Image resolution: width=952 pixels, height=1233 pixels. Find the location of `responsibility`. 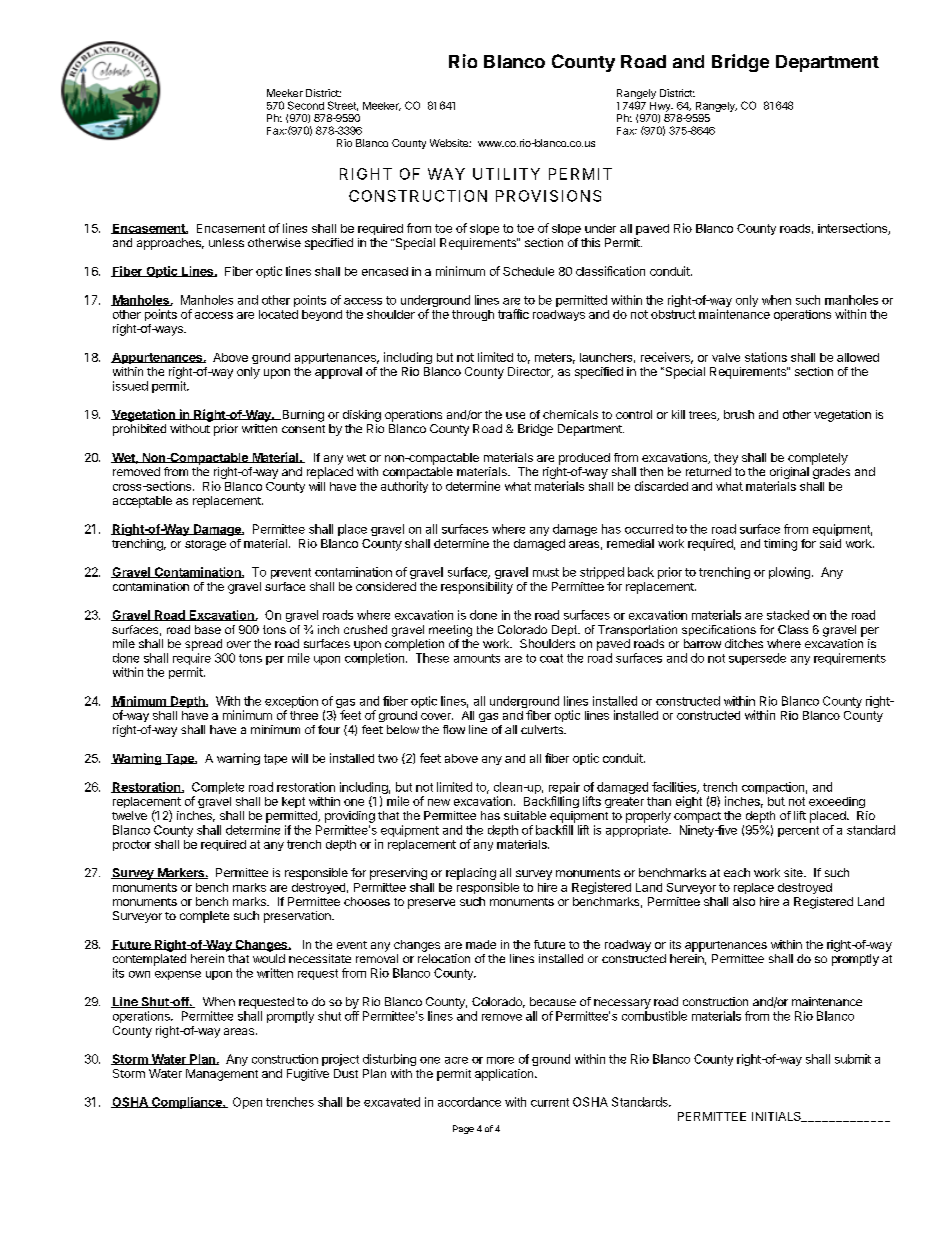

responsibility is located at coordinates (477, 588).
